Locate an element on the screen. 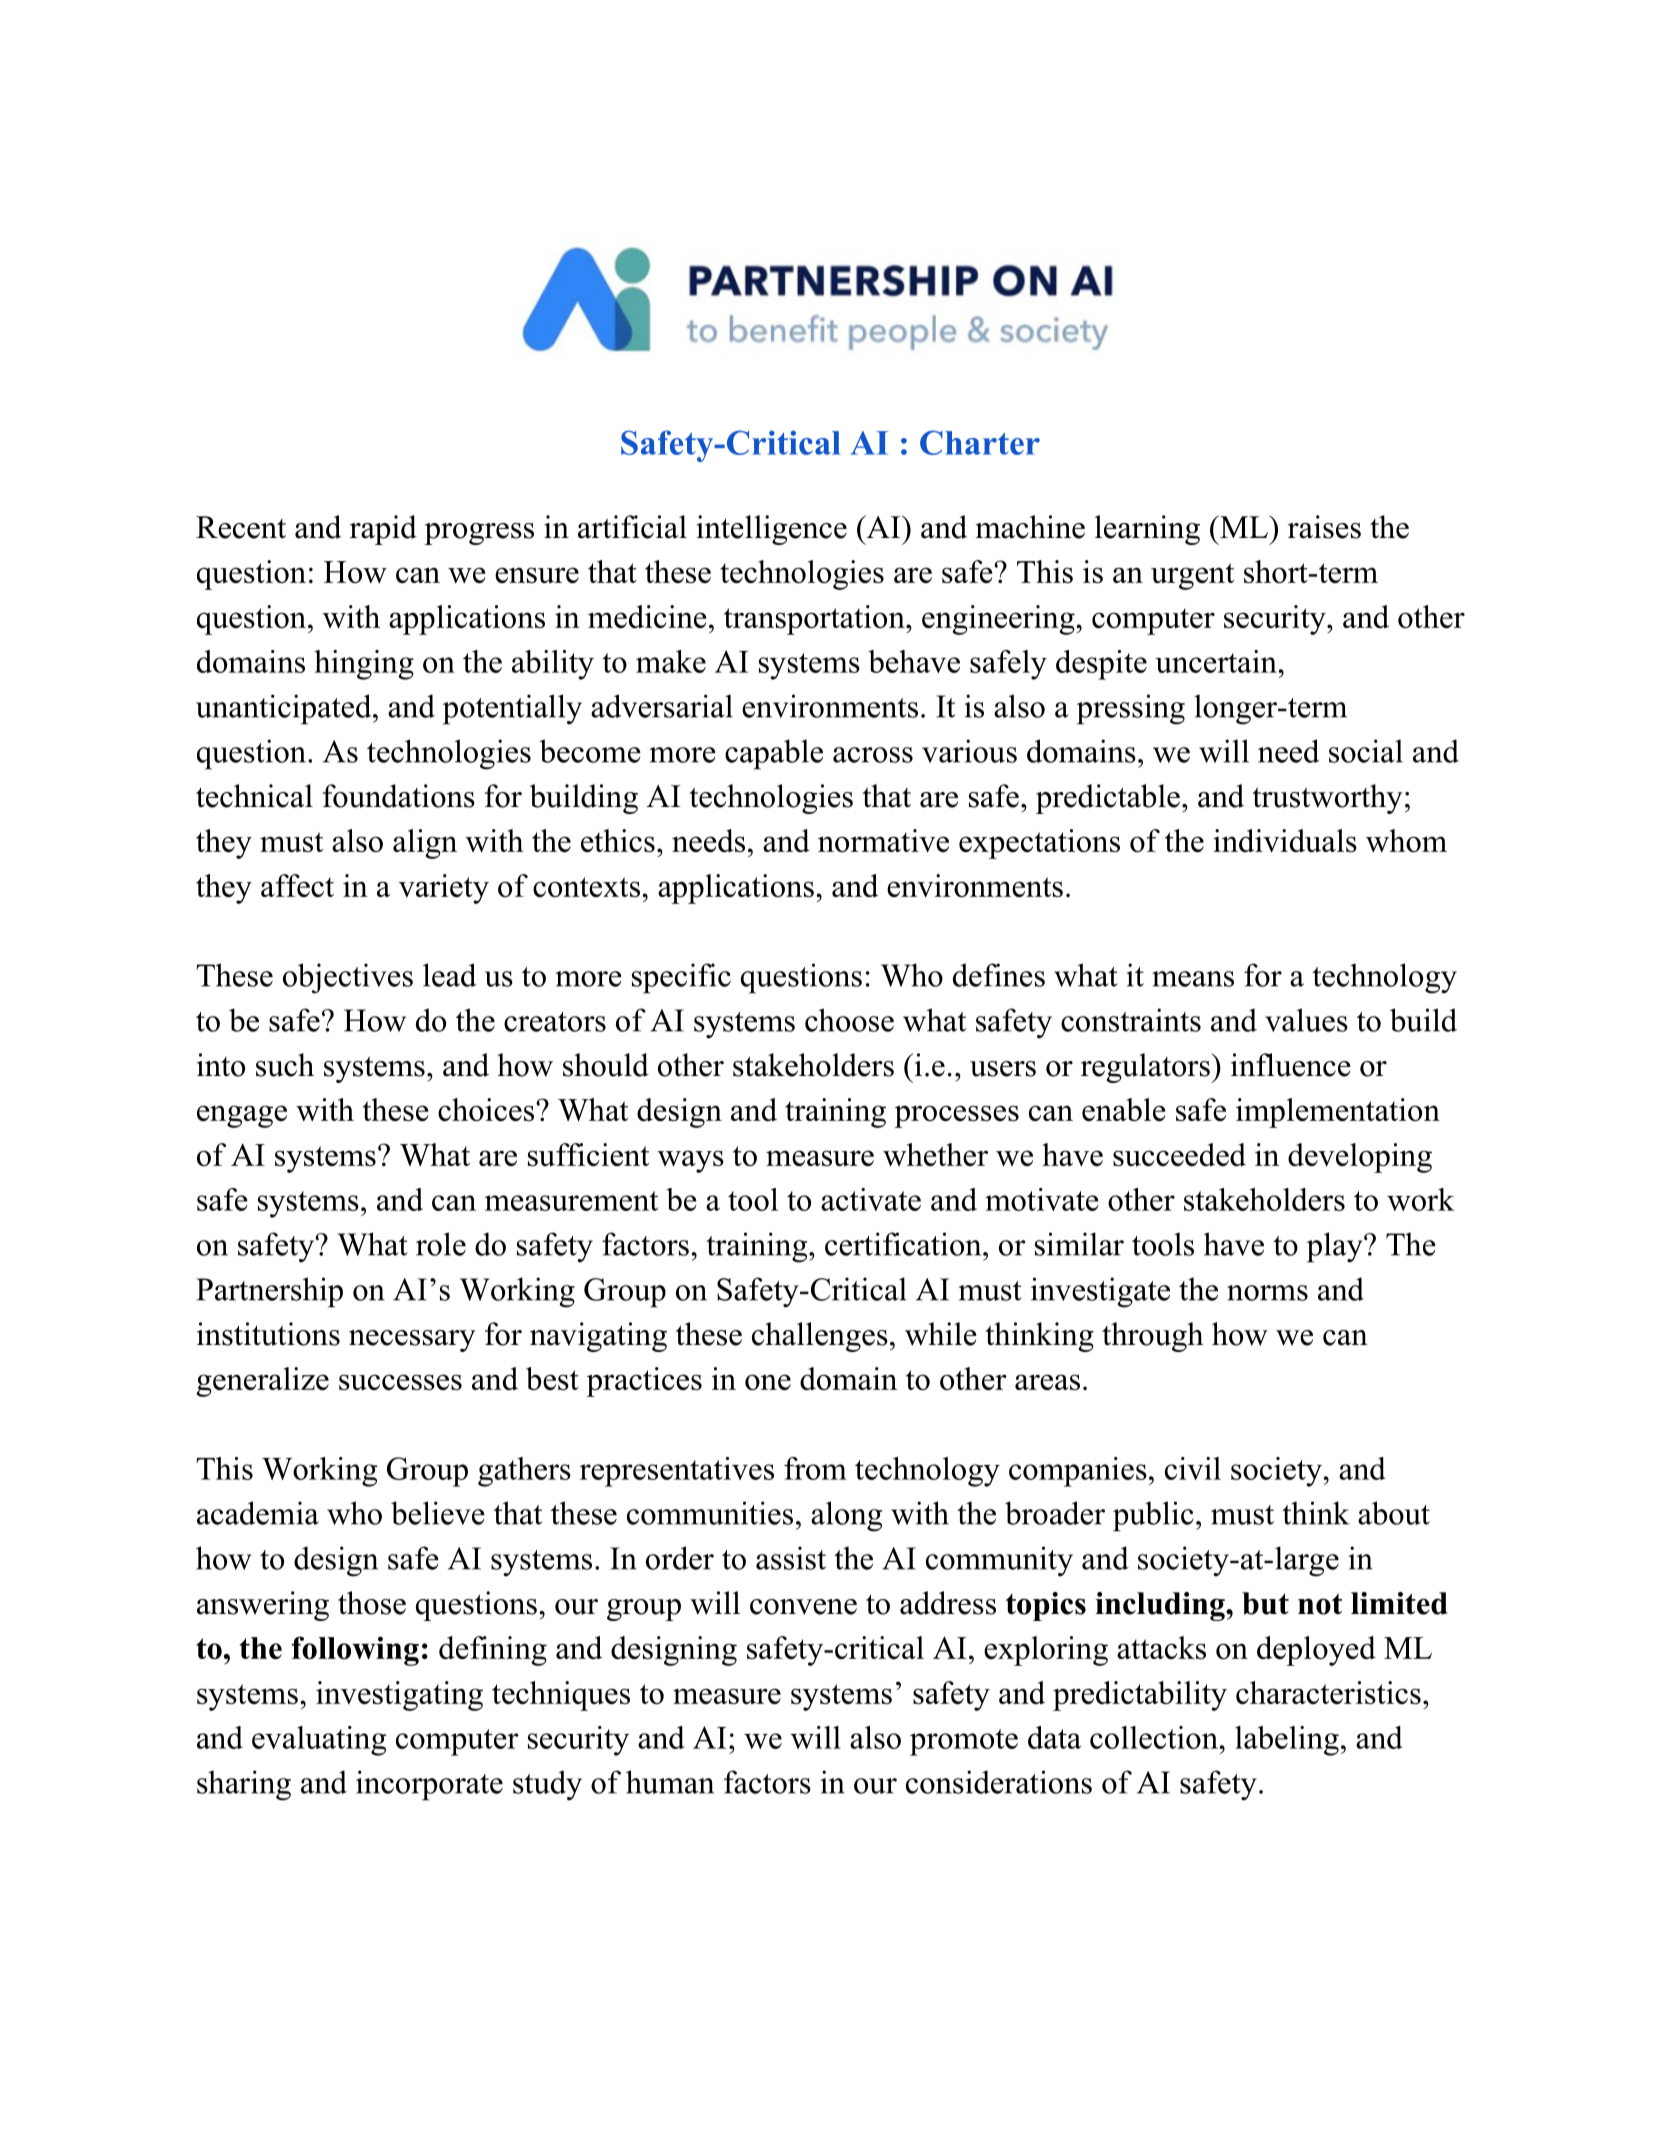  intelligence is located at coordinates (771, 530).
